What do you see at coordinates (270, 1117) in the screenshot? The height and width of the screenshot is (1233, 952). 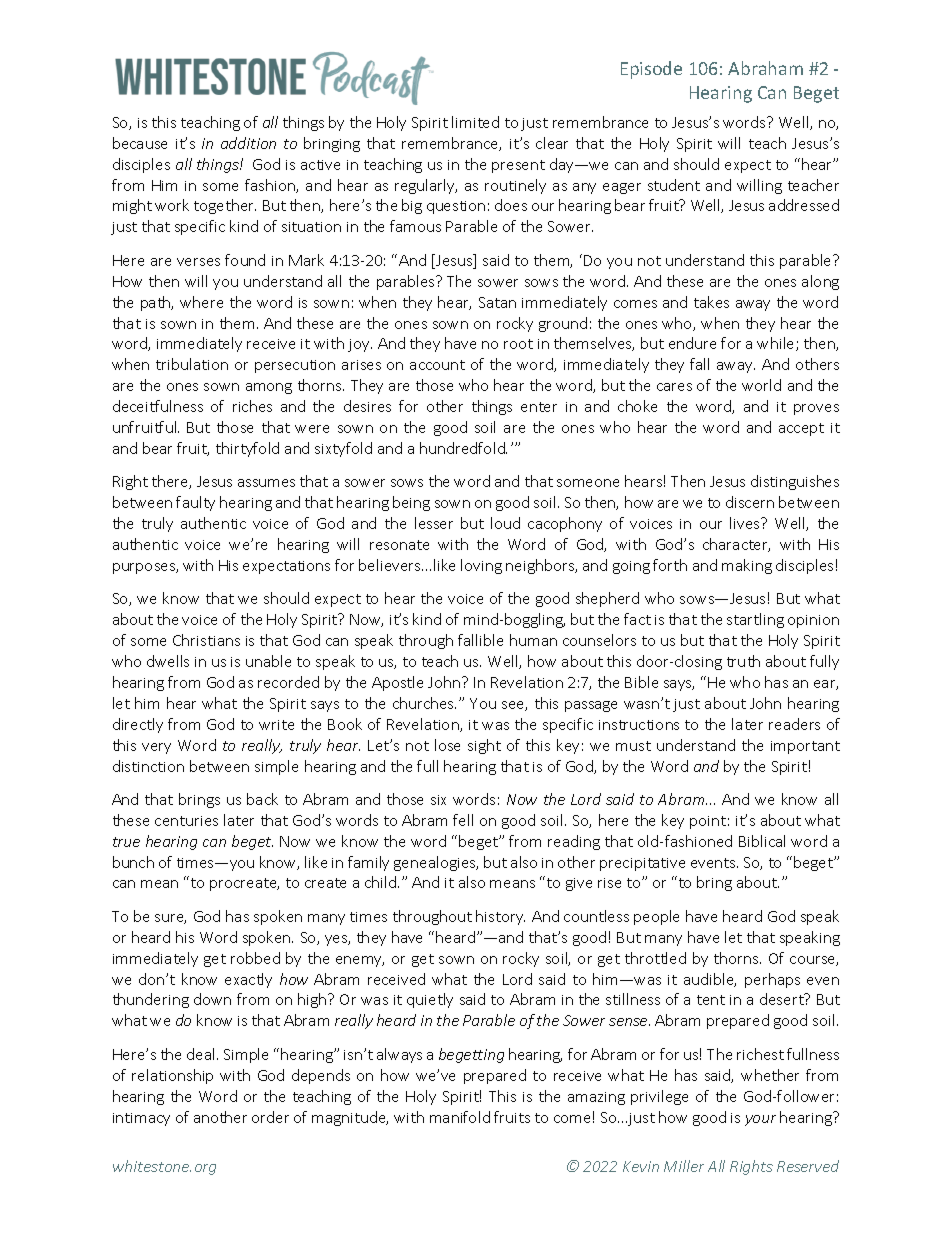 I see `order` at bounding box center [270, 1117].
